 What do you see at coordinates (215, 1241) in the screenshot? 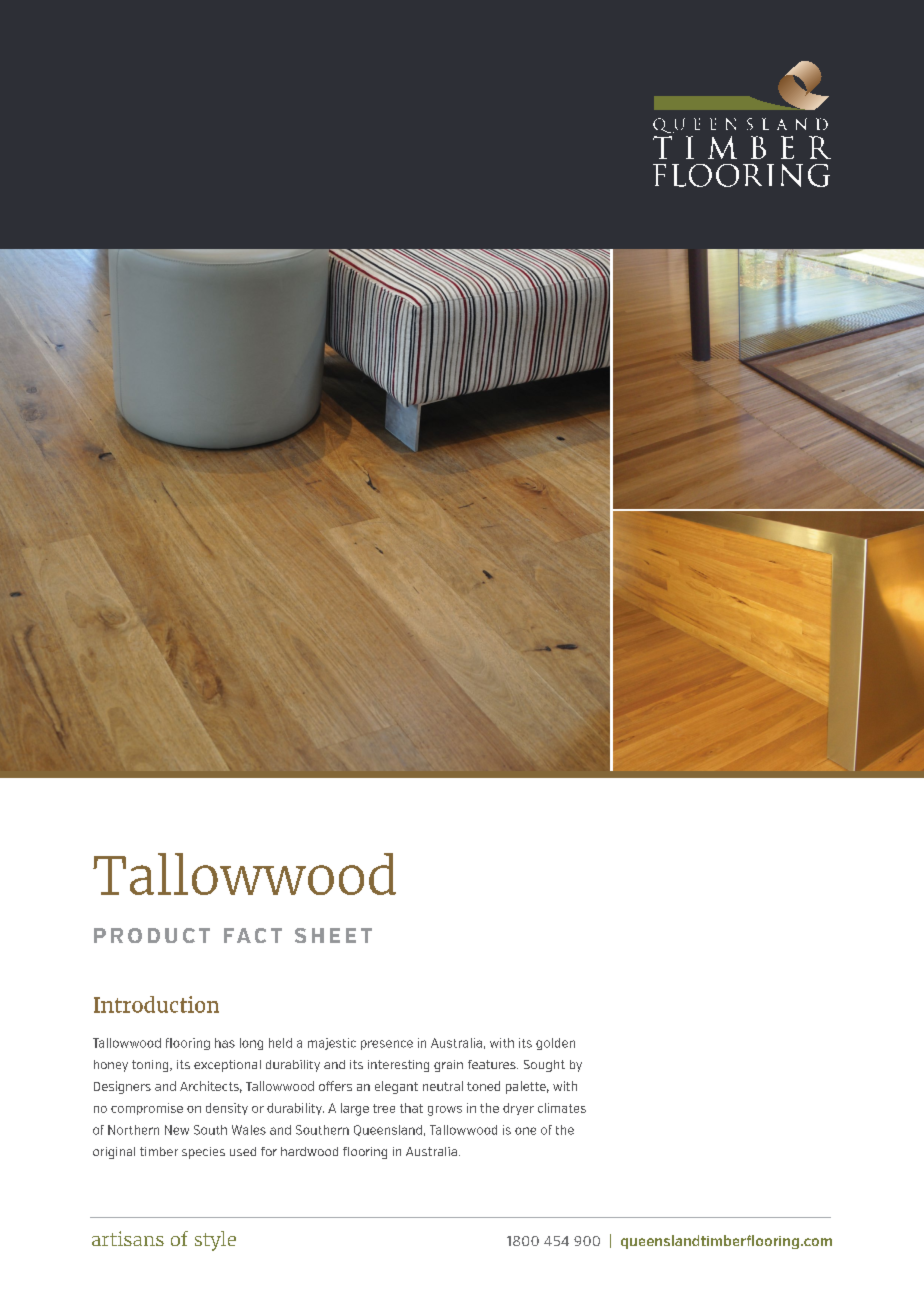
I see `style` at bounding box center [215, 1241].
